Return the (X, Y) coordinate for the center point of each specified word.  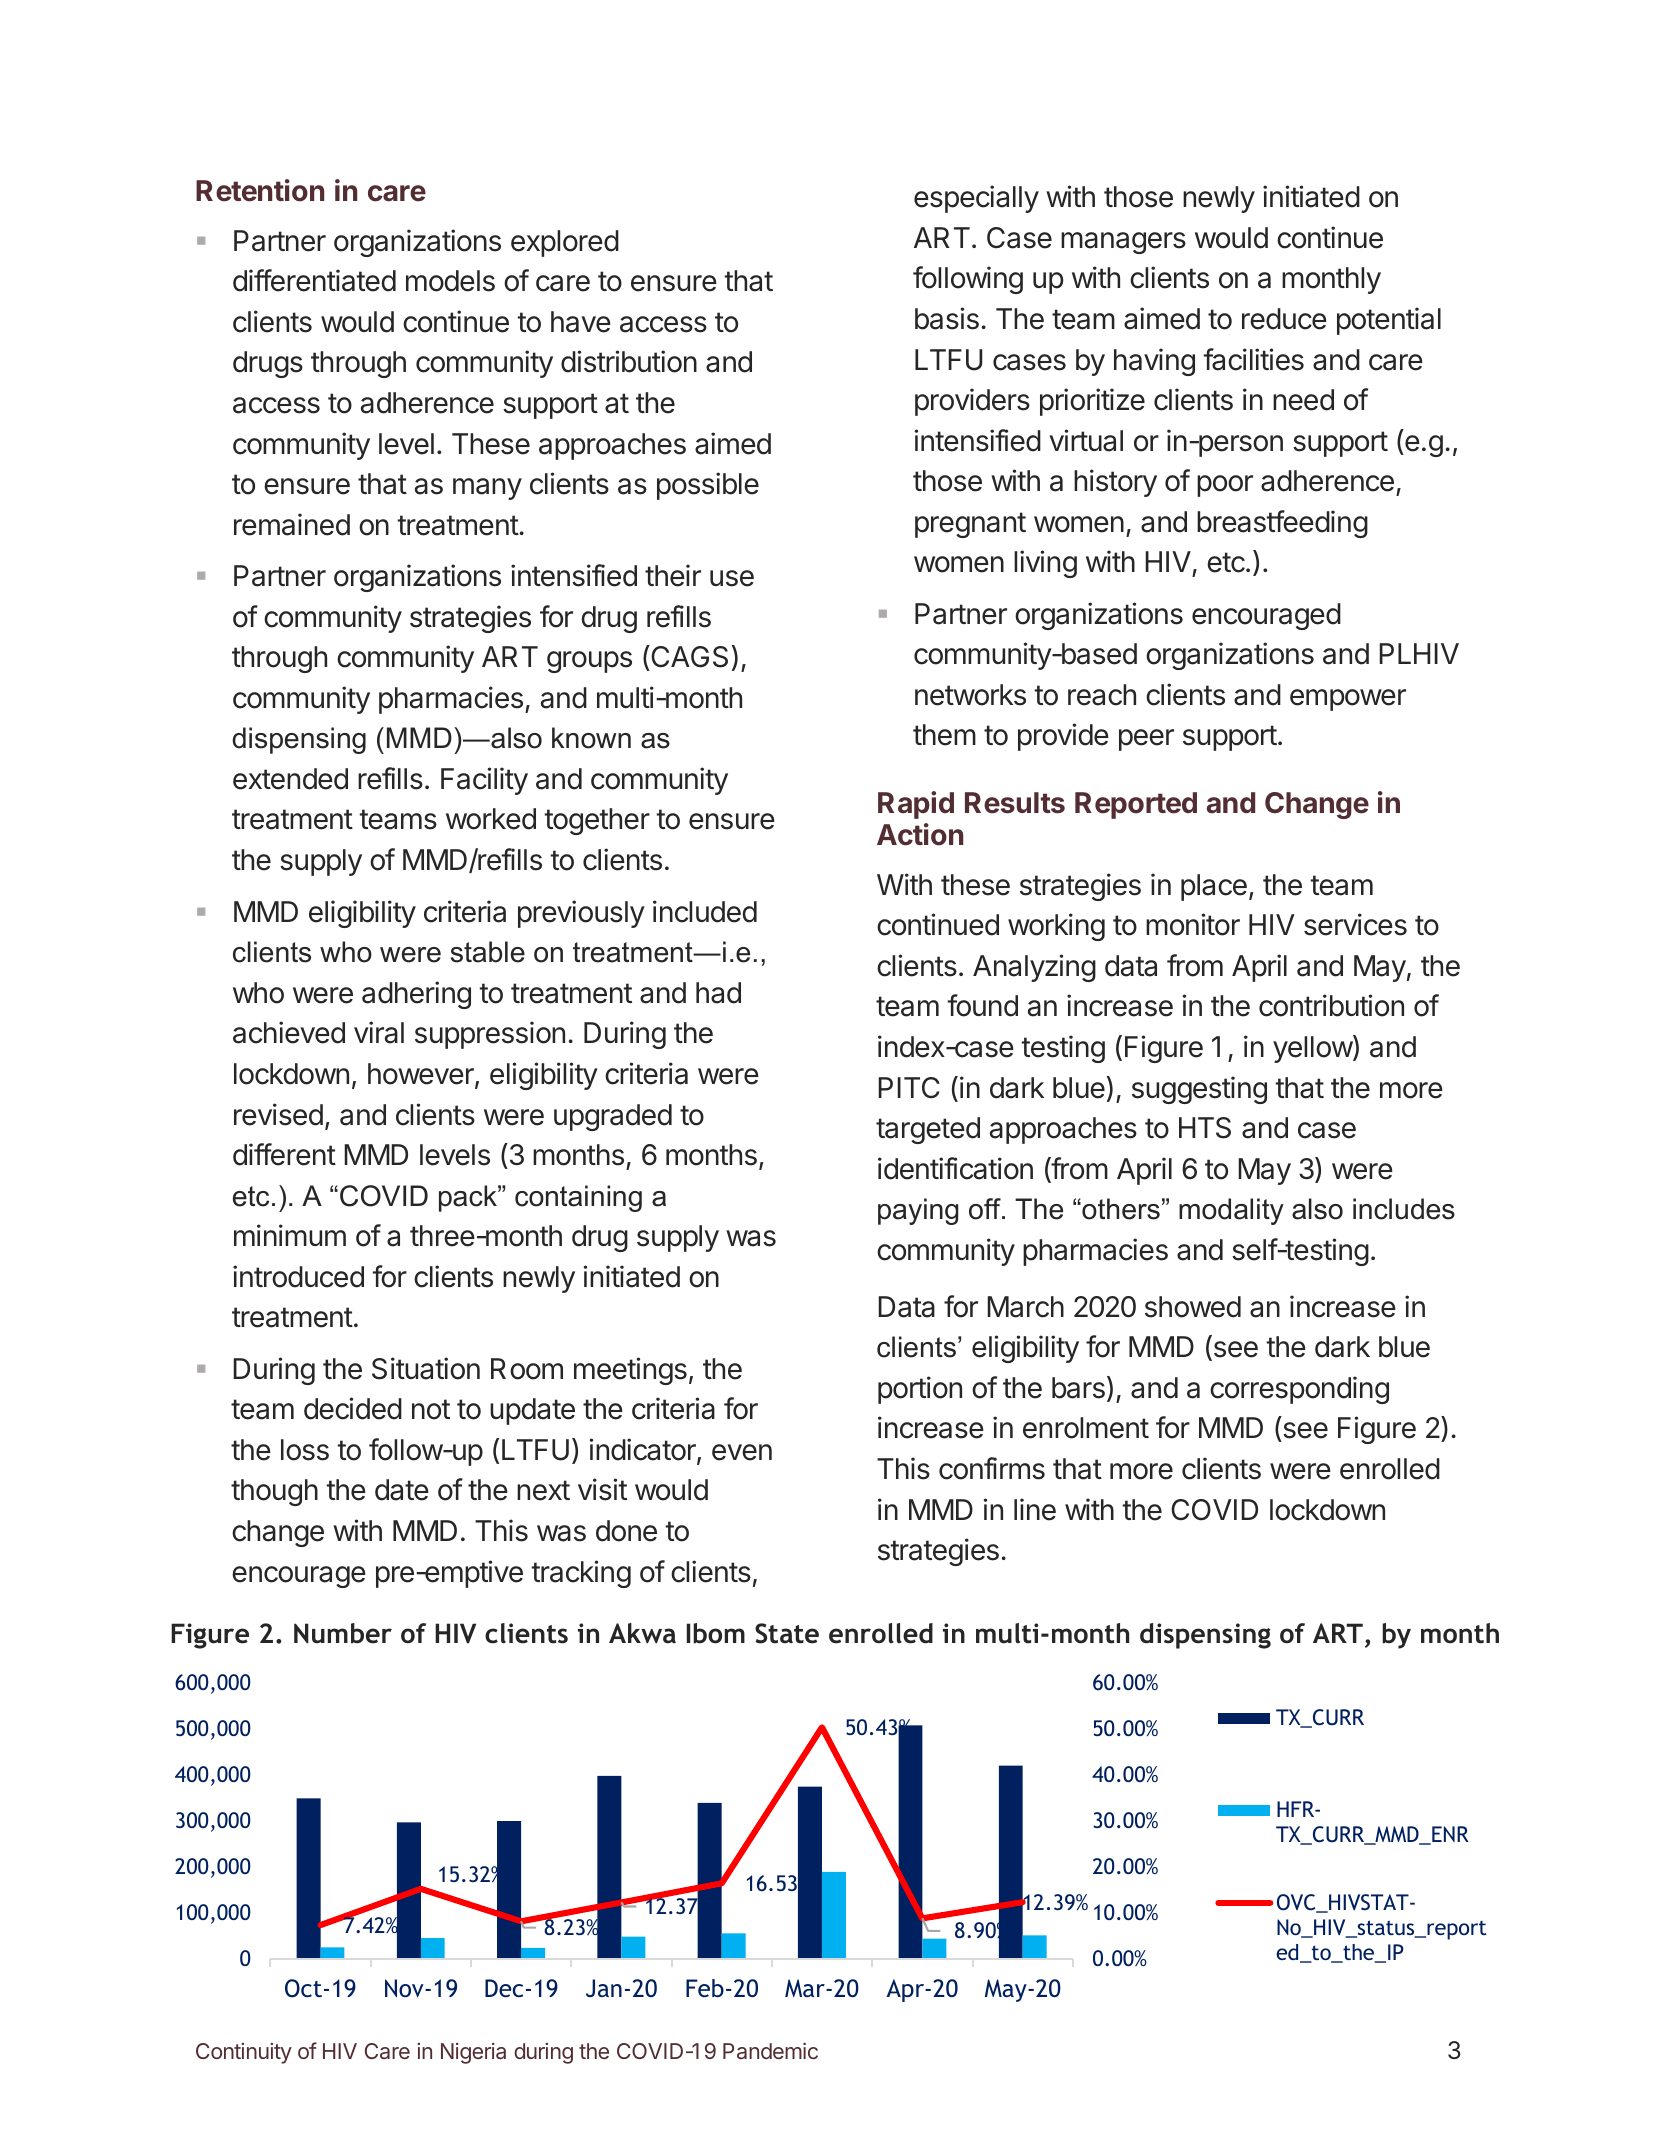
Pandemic (770, 2051)
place (1214, 887)
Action (920, 834)
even (742, 1452)
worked (491, 819)
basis (947, 318)
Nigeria (473, 2053)
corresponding (1299, 1390)
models (450, 281)
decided (353, 1408)
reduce (1284, 319)
